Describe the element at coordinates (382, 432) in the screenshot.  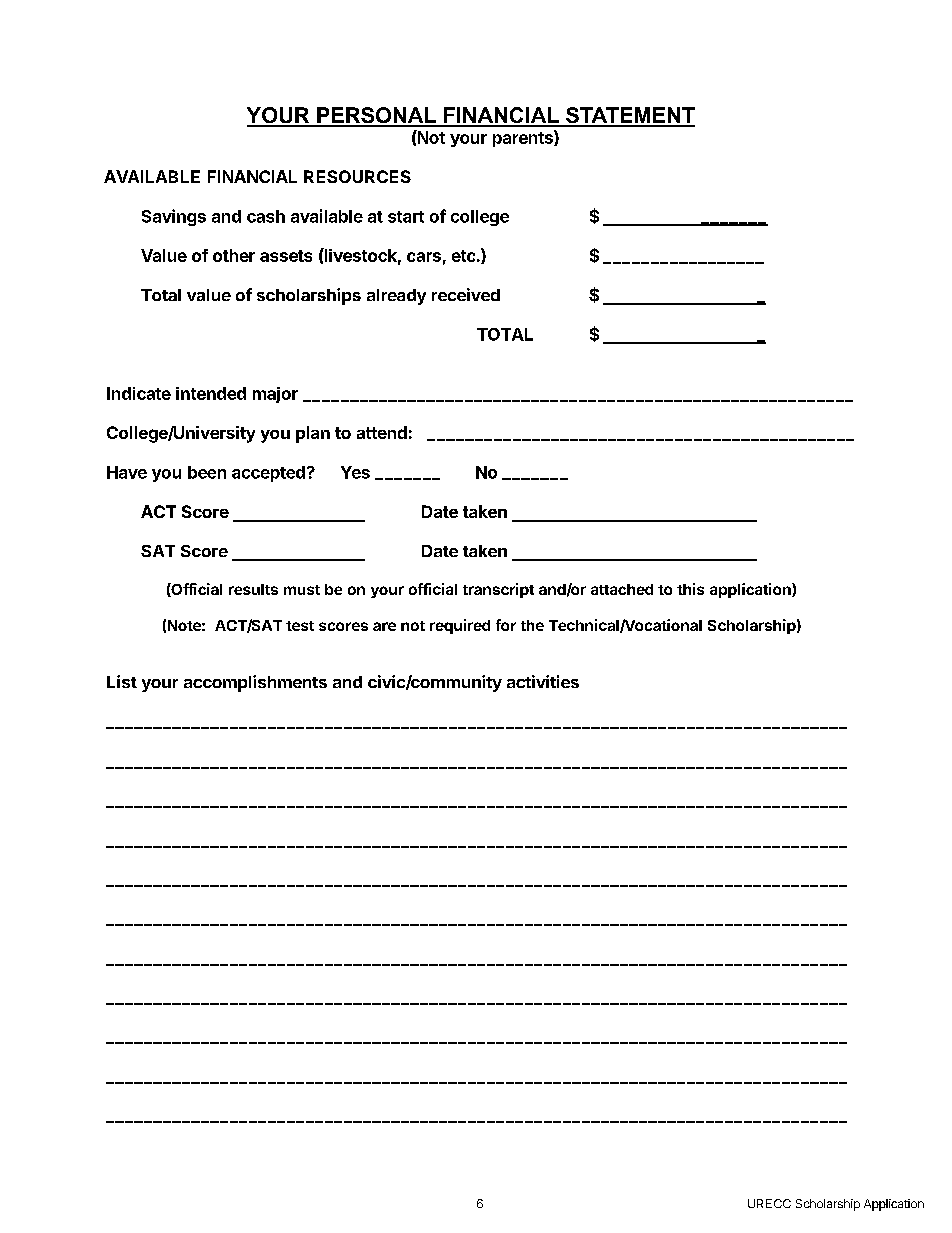
I see `attend` at that location.
